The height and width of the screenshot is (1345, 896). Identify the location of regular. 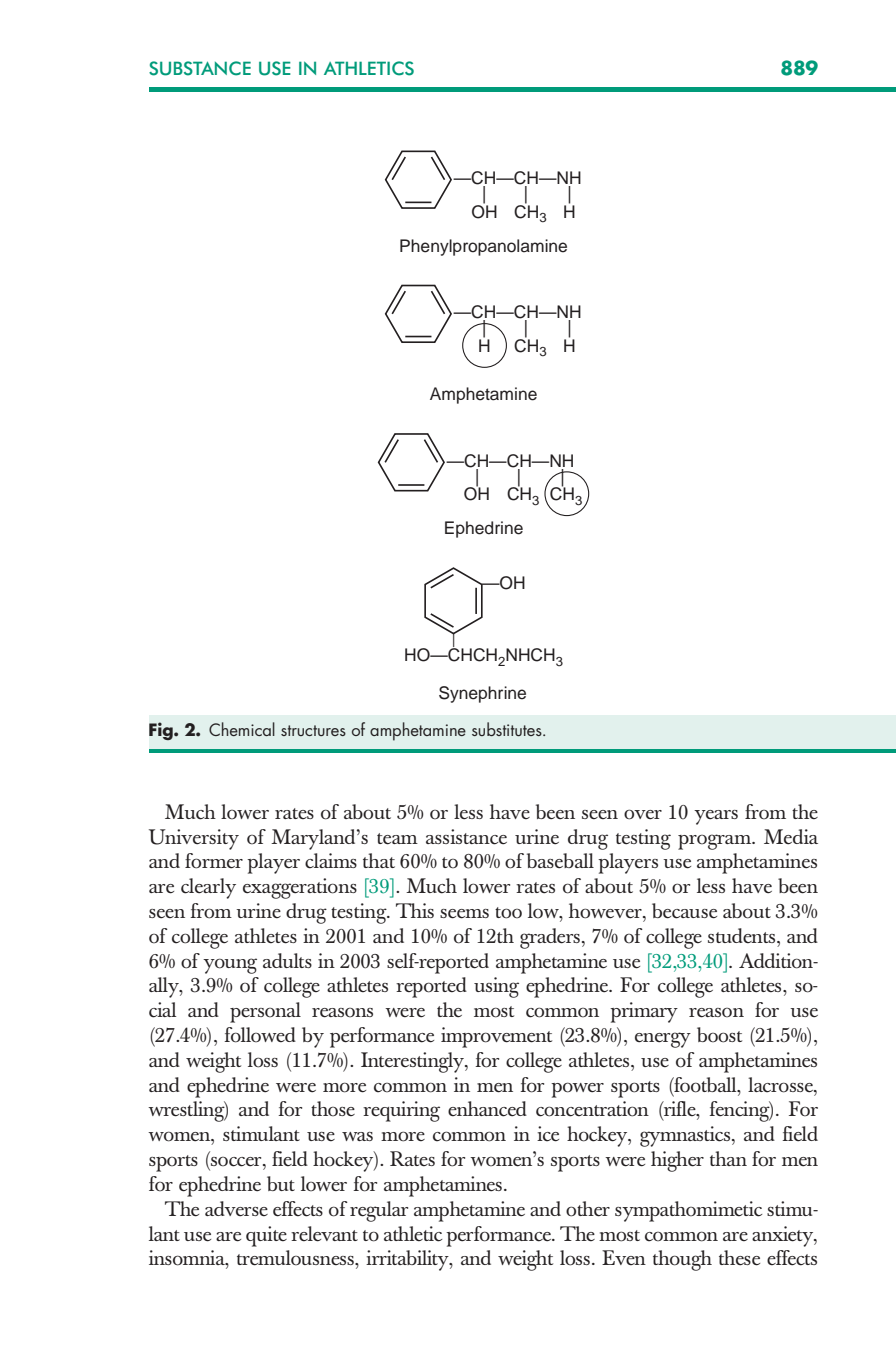
(379, 1211).
